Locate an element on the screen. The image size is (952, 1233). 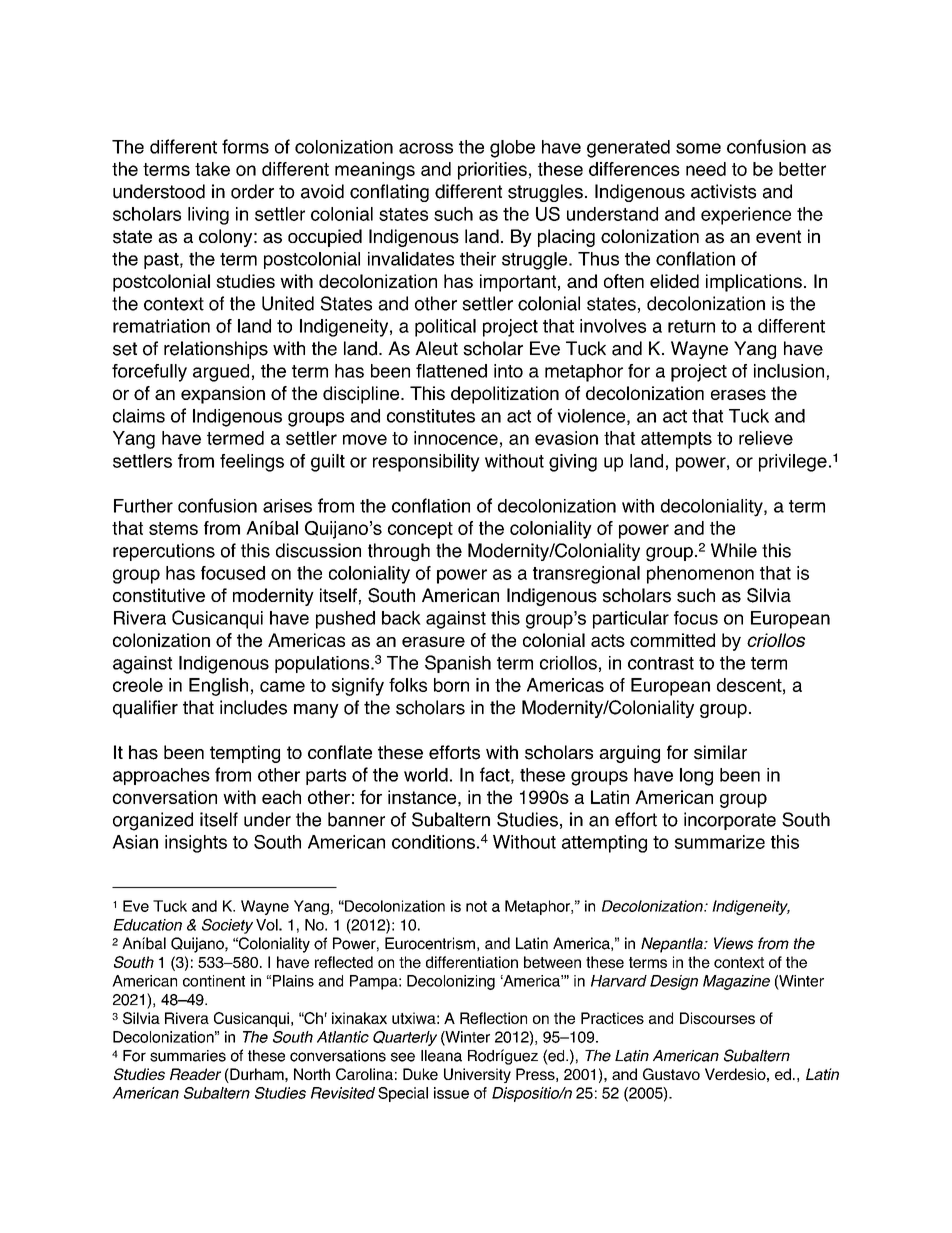
University is located at coordinates (477, 1075).
